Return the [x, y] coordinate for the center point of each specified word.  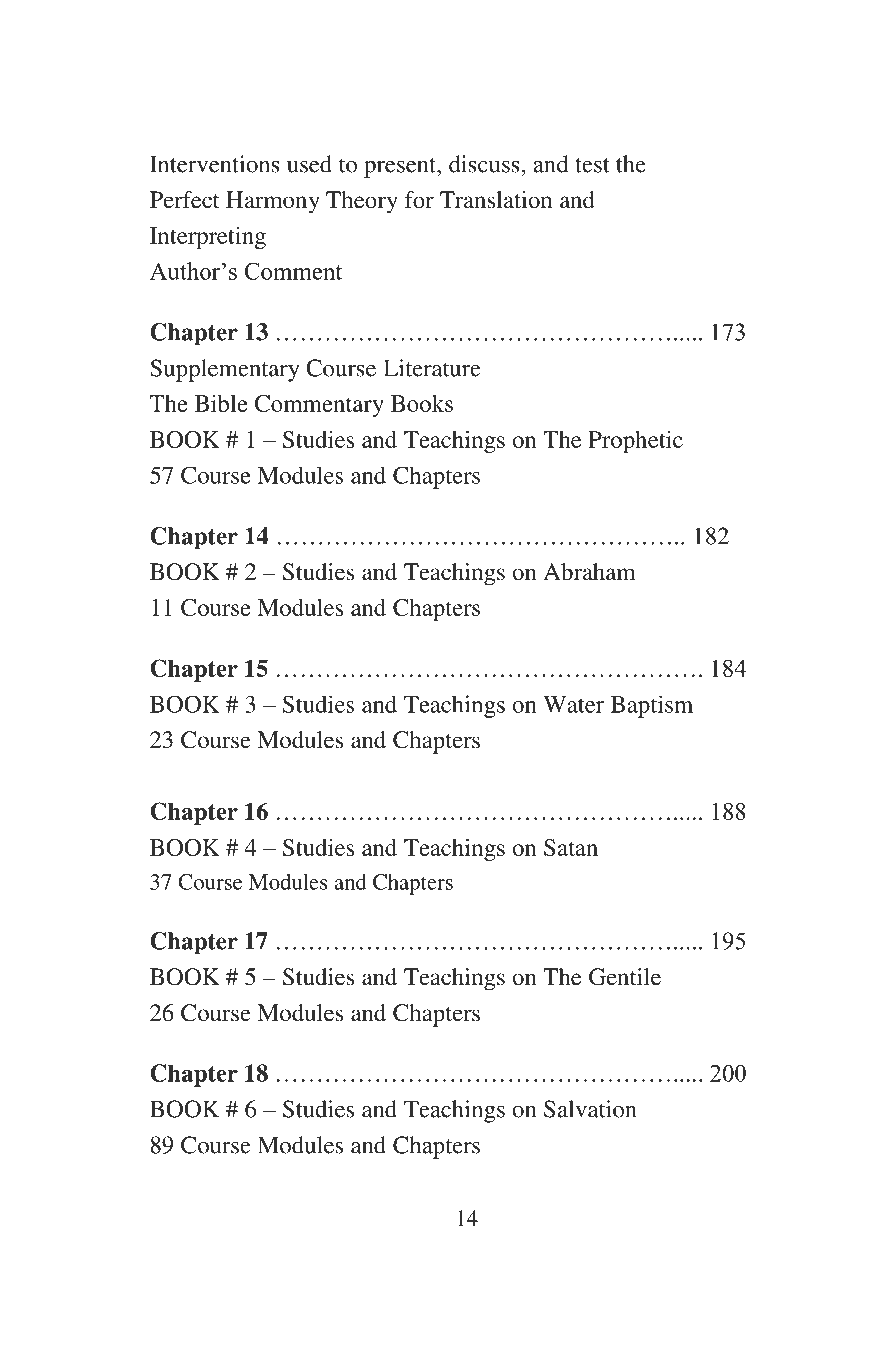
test [592, 165]
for [419, 199]
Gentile [625, 977]
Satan [571, 847]
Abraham [589, 572]
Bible [221, 403]
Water [573, 704]
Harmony [273, 202]
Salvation [590, 1109]
